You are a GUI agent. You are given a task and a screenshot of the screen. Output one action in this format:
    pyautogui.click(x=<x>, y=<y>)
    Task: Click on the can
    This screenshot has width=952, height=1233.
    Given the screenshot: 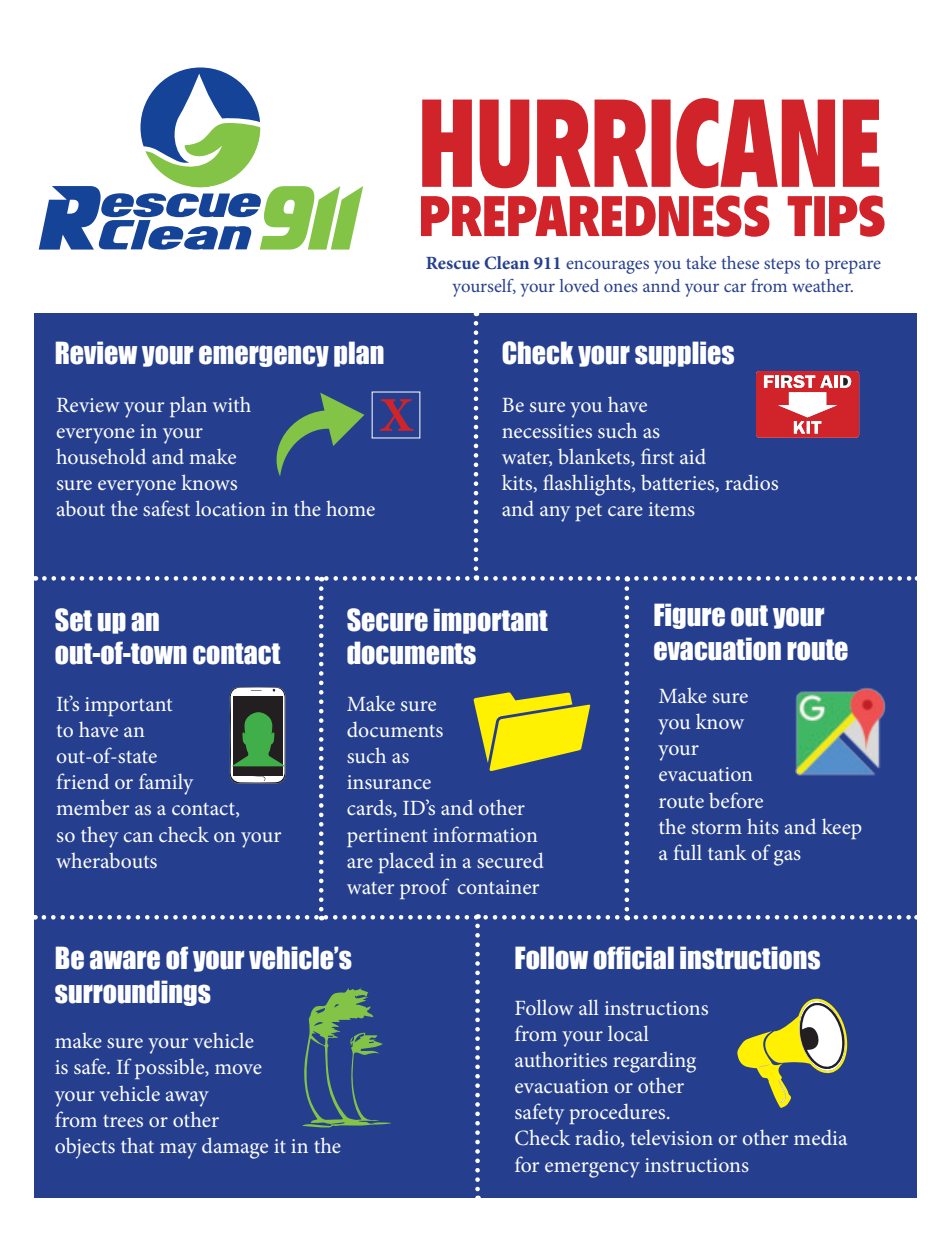 What is the action you would take?
    pyautogui.click(x=138, y=837)
